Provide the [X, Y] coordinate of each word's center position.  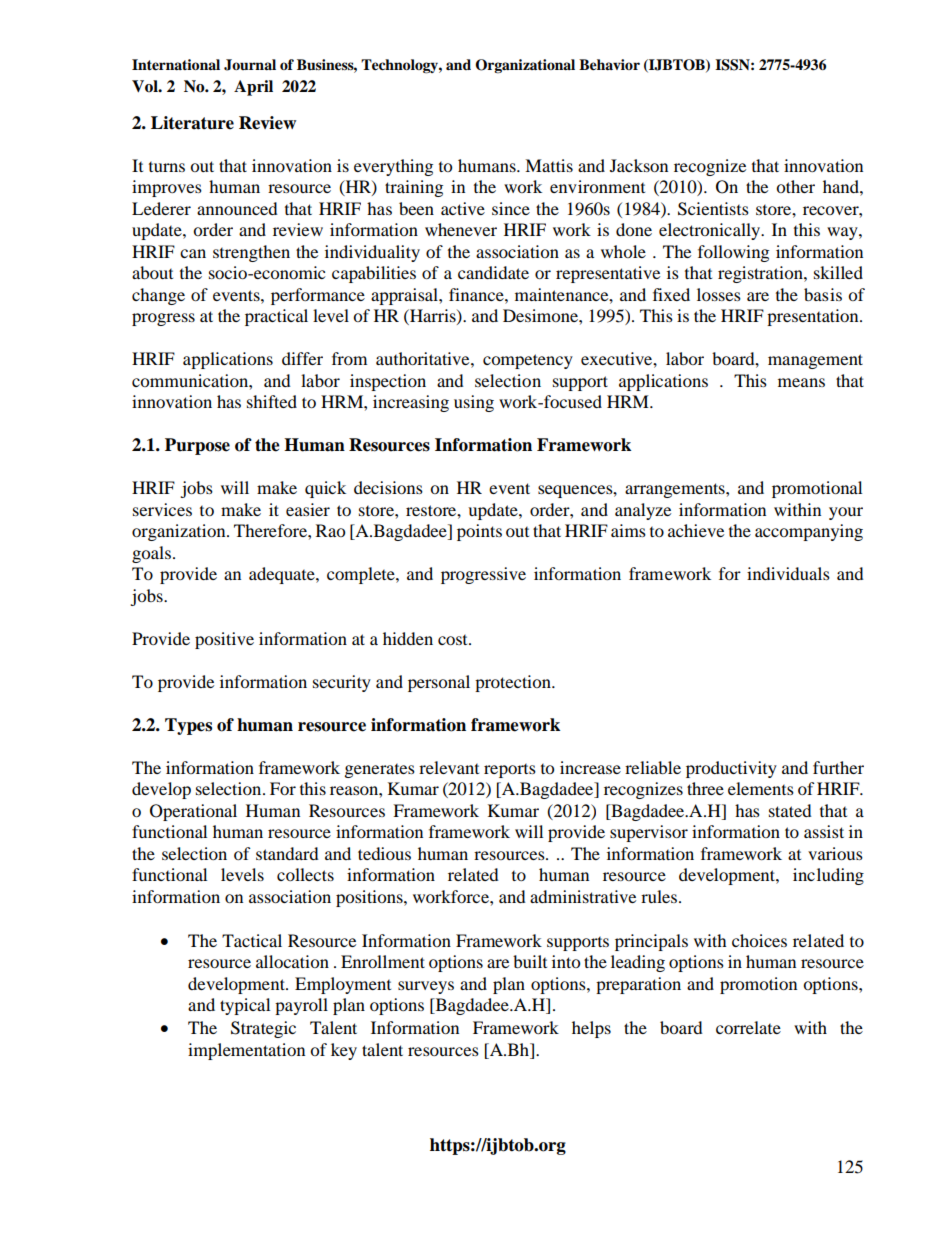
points [479, 532]
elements [761, 788]
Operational [193, 812]
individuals [788, 573]
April [253, 88]
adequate [283, 575]
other [795, 186]
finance [477, 294]
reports [510, 771]
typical [245, 1006]
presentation [814, 317]
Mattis [549, 165]
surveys [426, 987]
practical [276, 317]
